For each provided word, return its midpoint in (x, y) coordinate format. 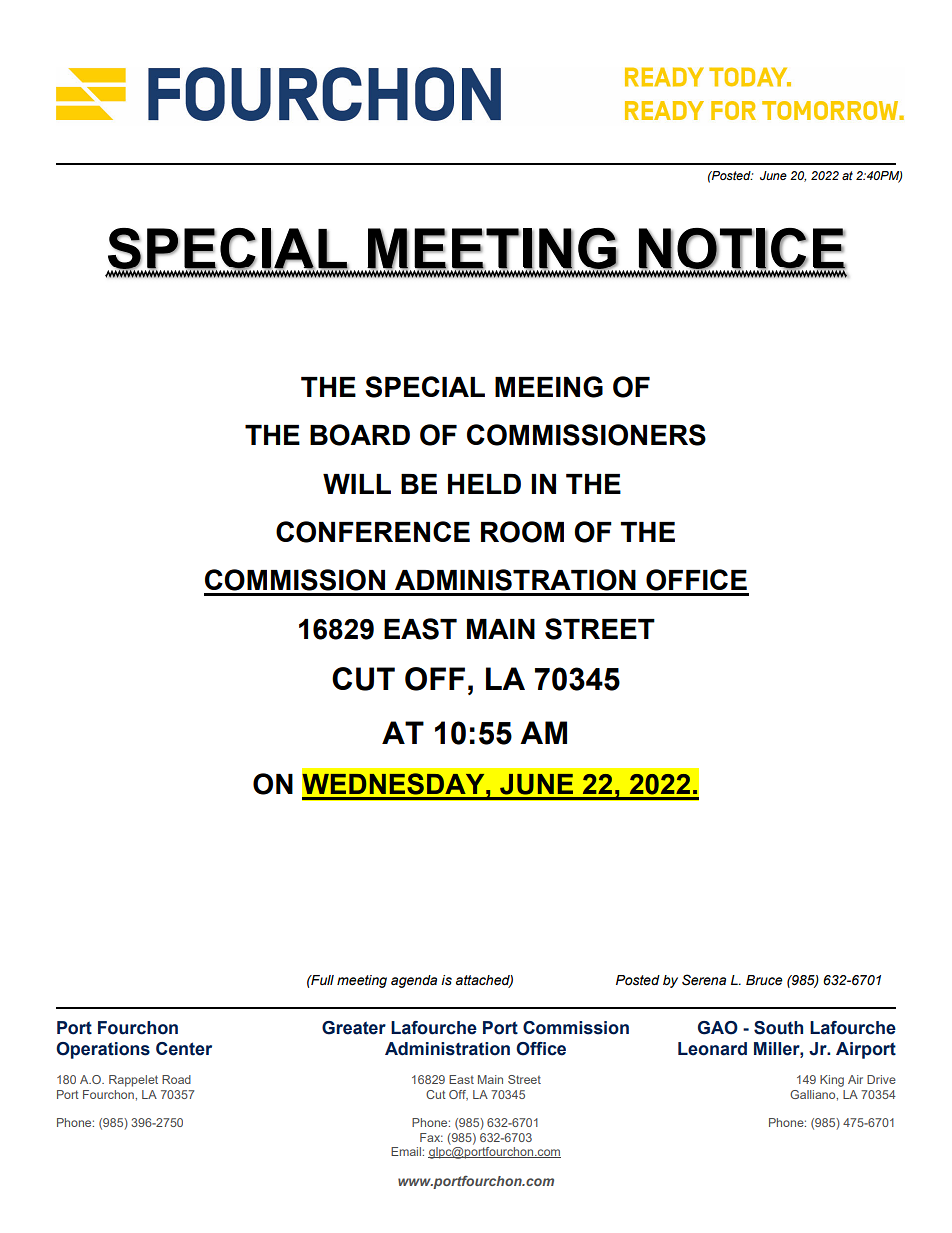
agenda (414, 981)
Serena (704, 980)
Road (176, 1079)
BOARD (360, 435)
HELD (484, 484)
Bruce (764, 980)
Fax (431, 1137)
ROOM (522, 532)
